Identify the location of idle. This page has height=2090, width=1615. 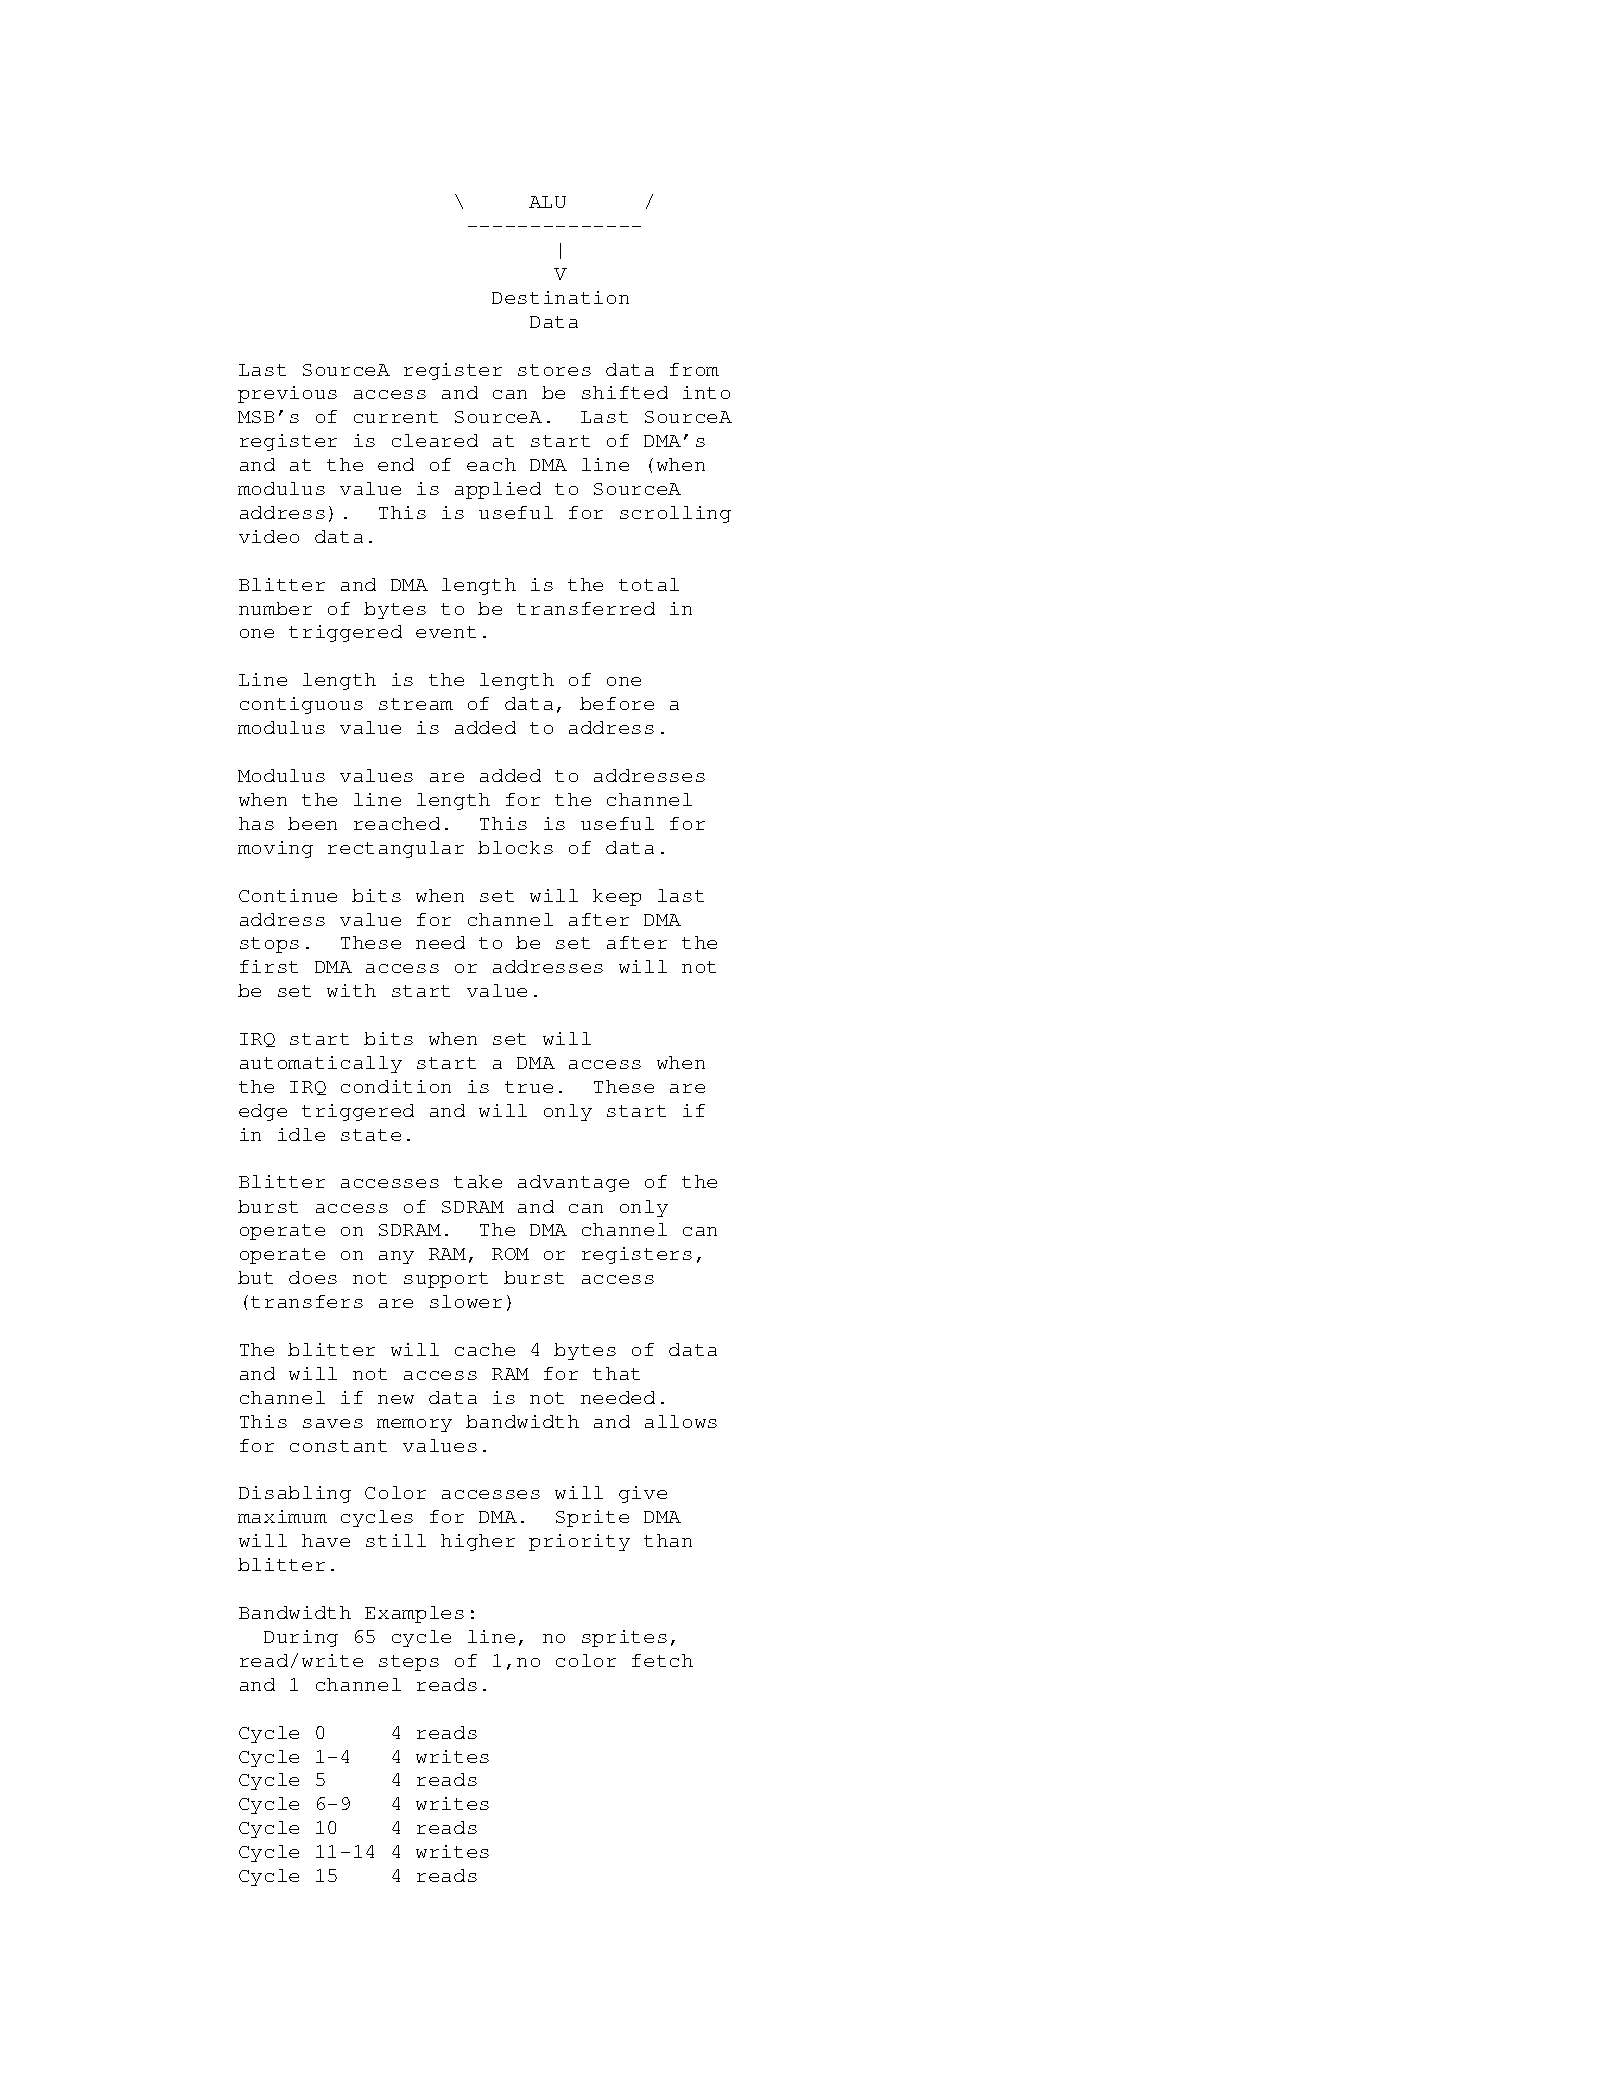
(301, 1134).
